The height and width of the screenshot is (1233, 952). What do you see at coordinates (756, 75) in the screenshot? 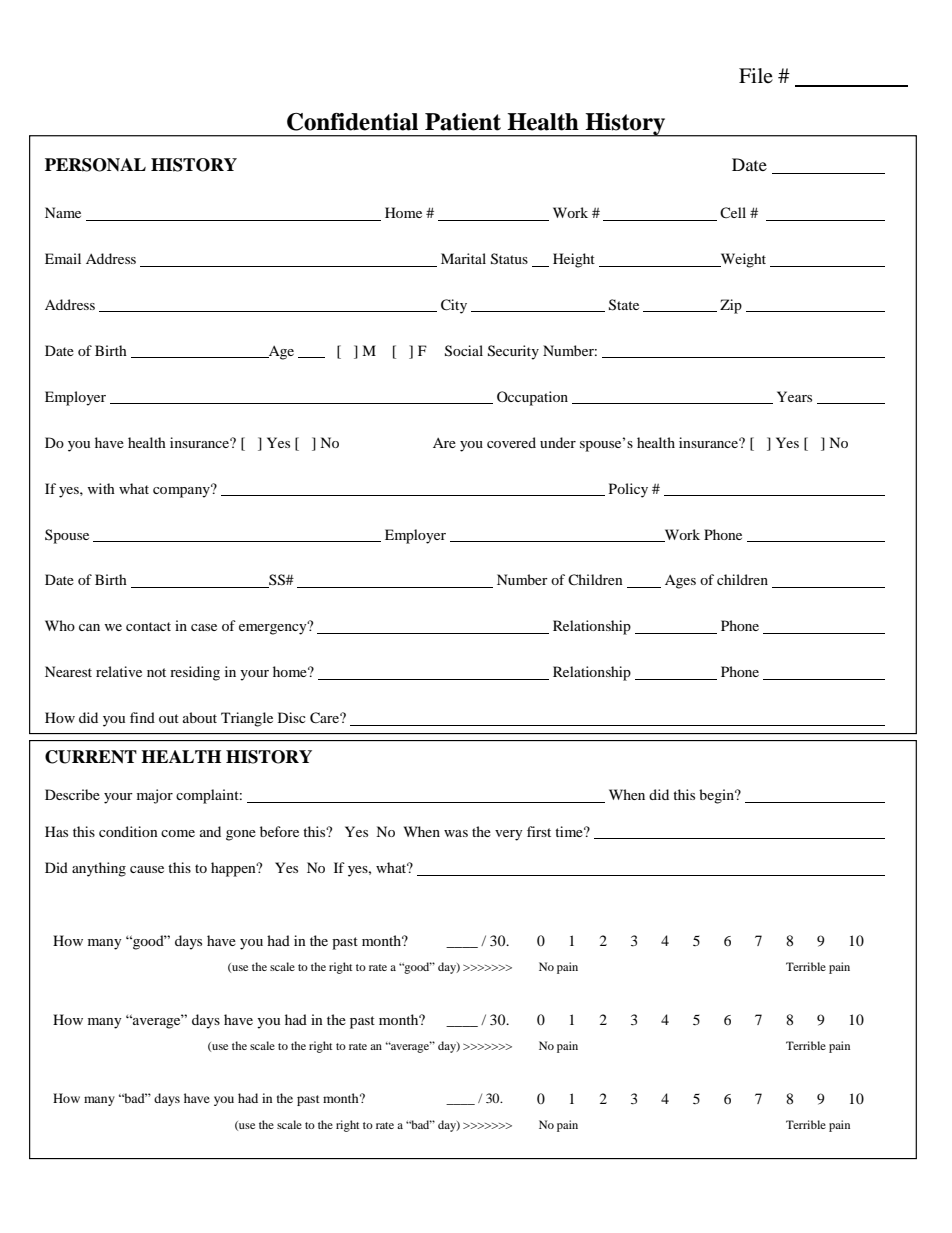
I see `File` at bounding box center [756, 75].
